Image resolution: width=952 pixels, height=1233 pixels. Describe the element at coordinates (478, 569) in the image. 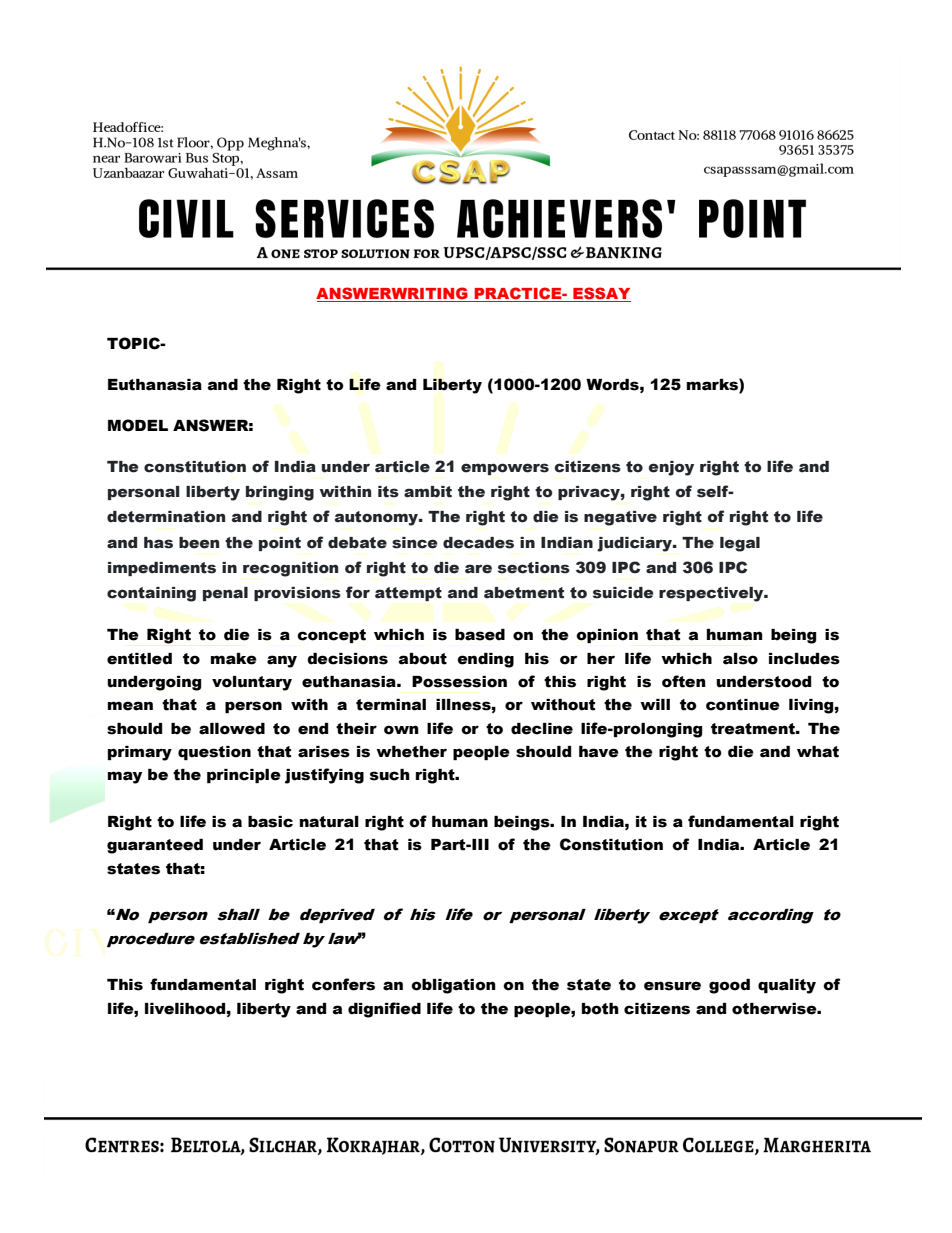

I see `are` at that location.
